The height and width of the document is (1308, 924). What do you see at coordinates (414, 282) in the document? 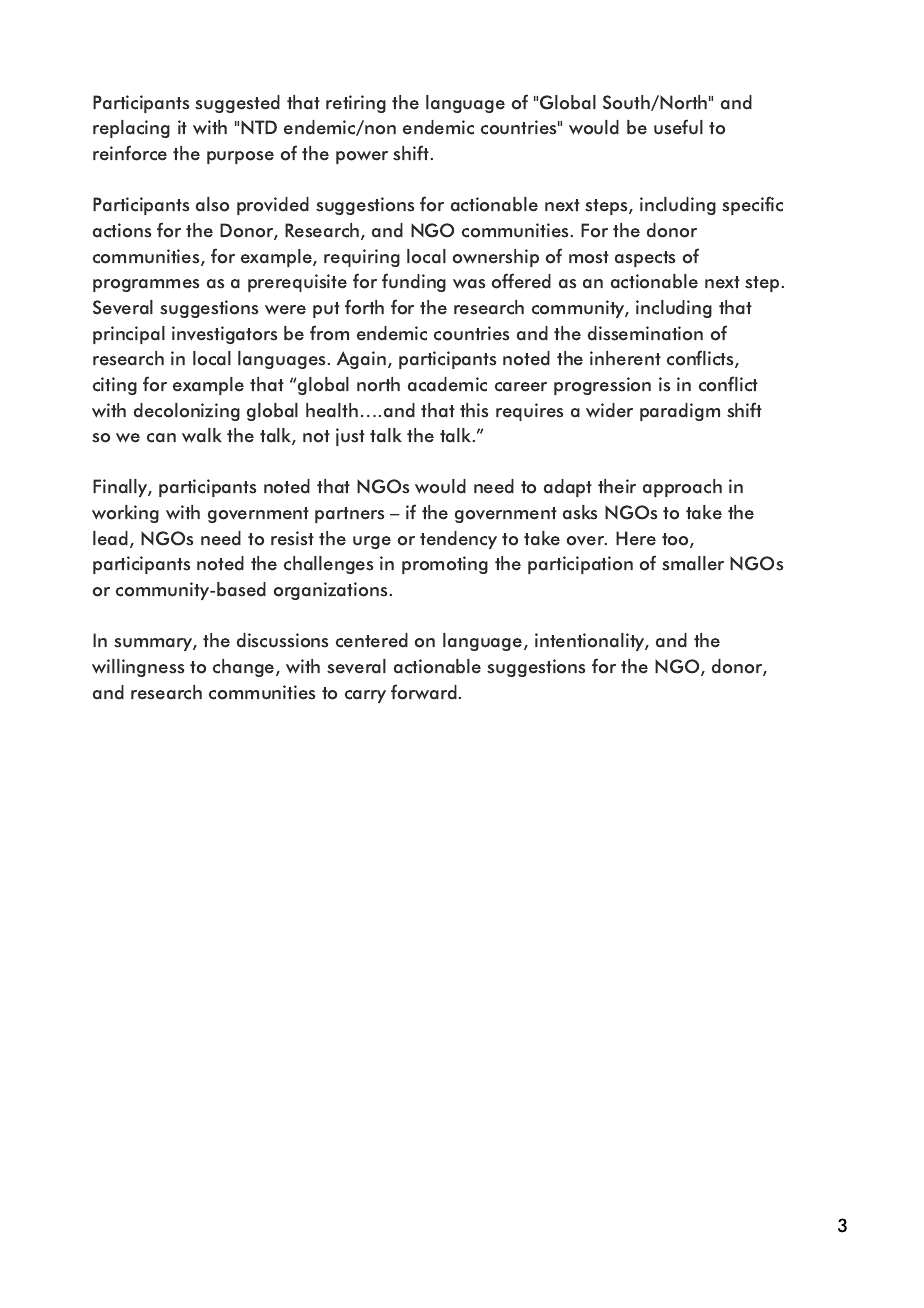
I see `funding` at bounding box center [414, 282].
